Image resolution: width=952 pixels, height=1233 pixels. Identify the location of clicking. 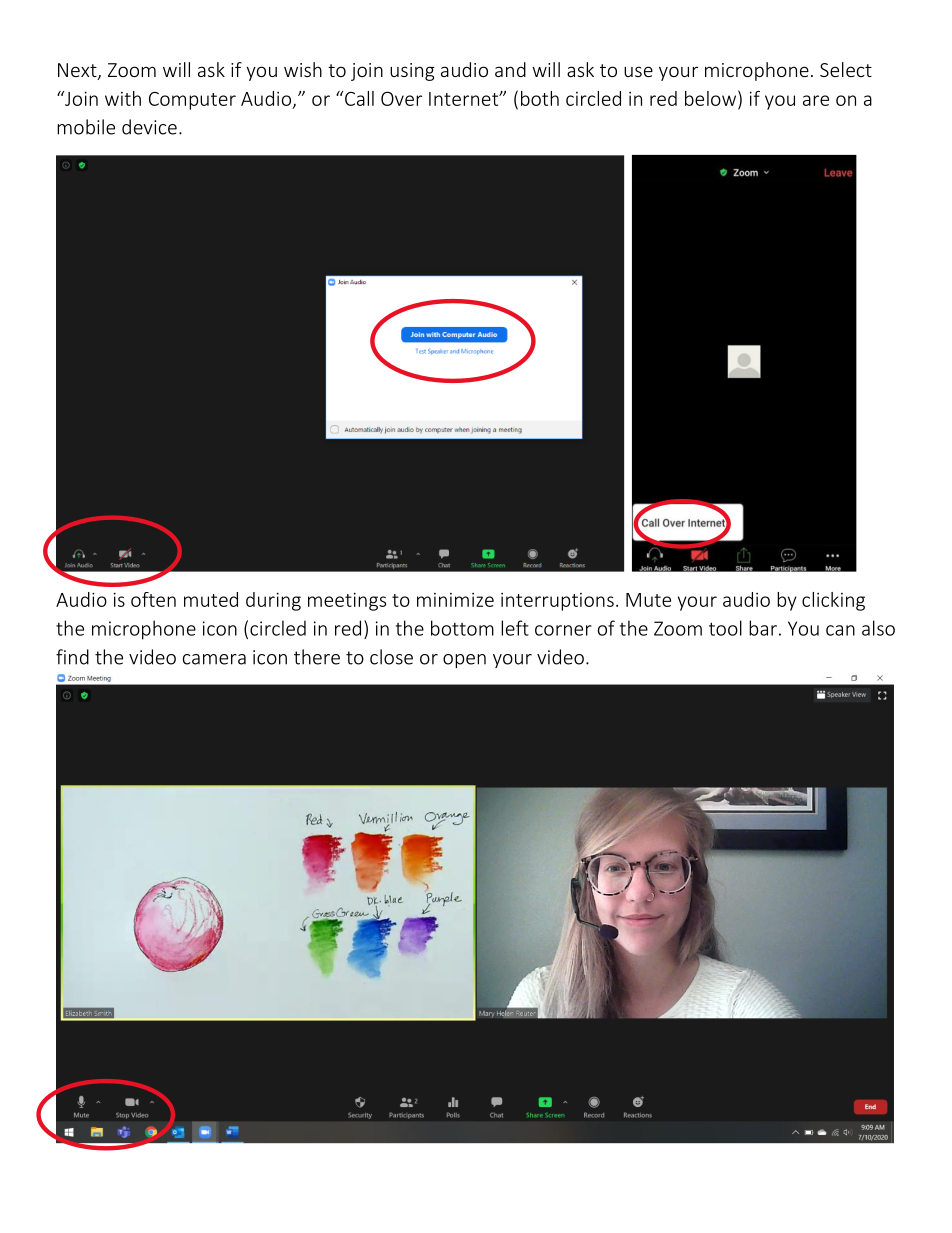
(833, 601).
